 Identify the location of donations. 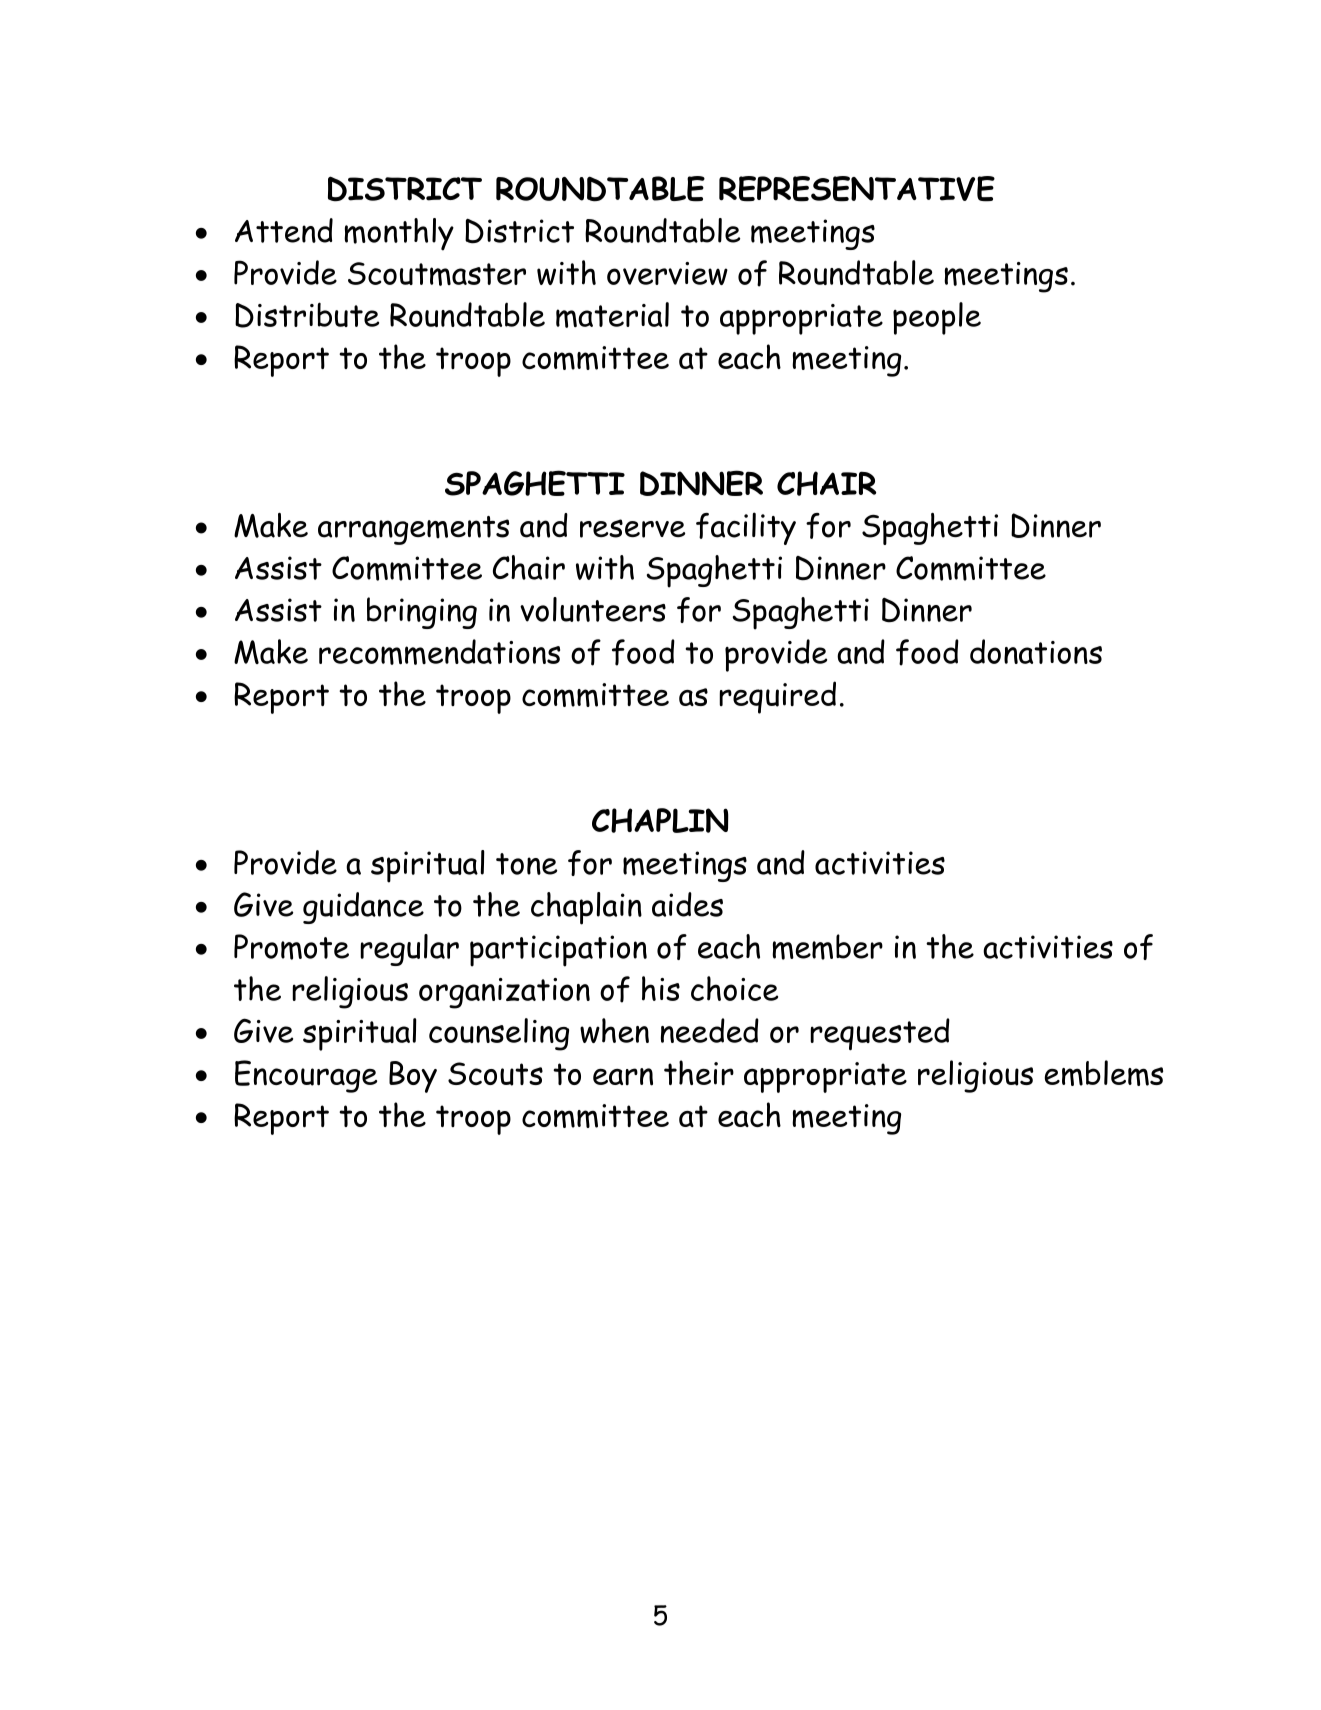
(1036, 651).
